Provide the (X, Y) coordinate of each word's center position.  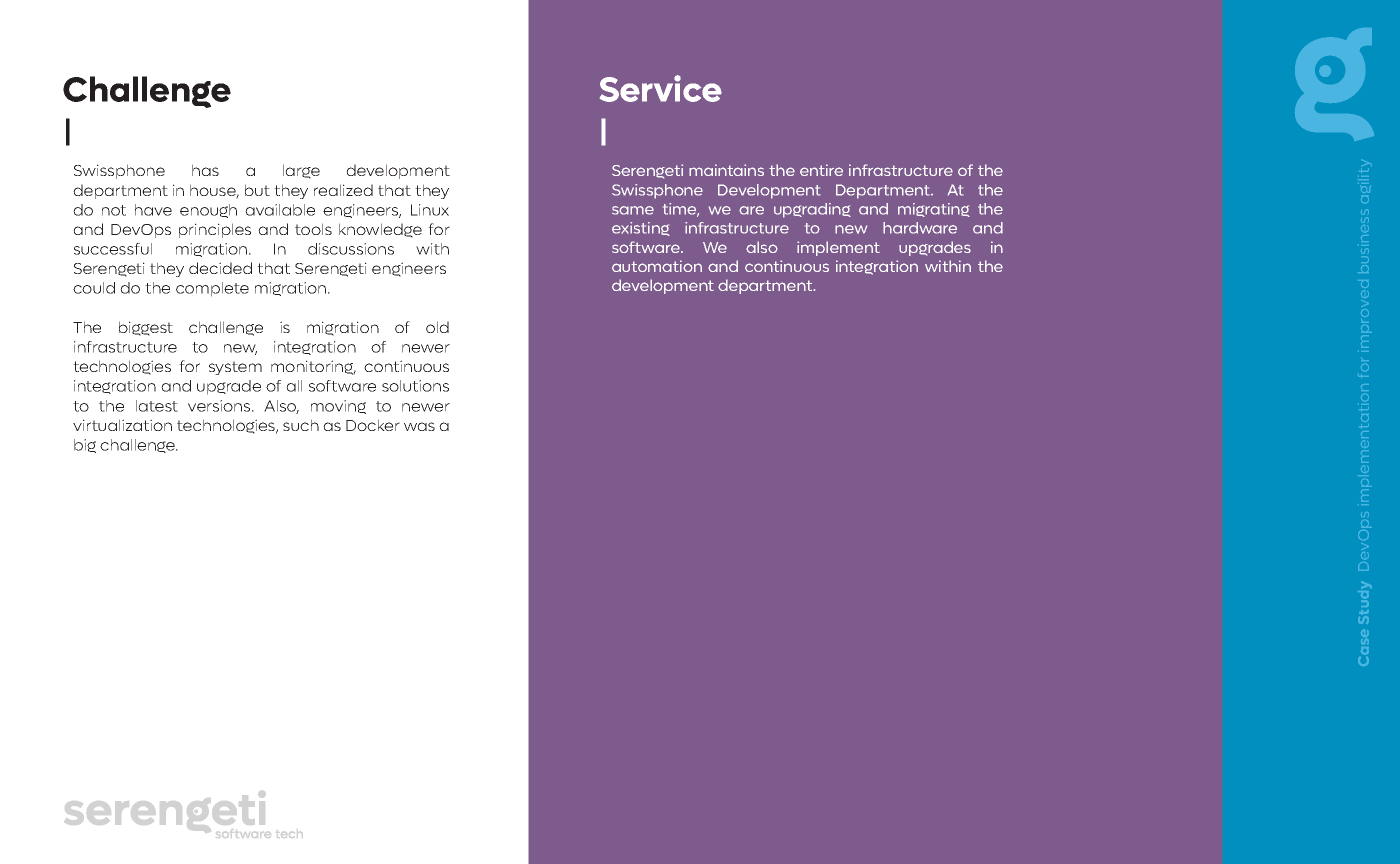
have (153, 210)
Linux (430, 210)
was (419, 426)
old (437, 327)
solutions (415, 386)
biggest (146, 328)
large (301, 171)
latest (157, 406)
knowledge (380, 230)
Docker (373, 425)
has (205, 170)
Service (661, 88)
